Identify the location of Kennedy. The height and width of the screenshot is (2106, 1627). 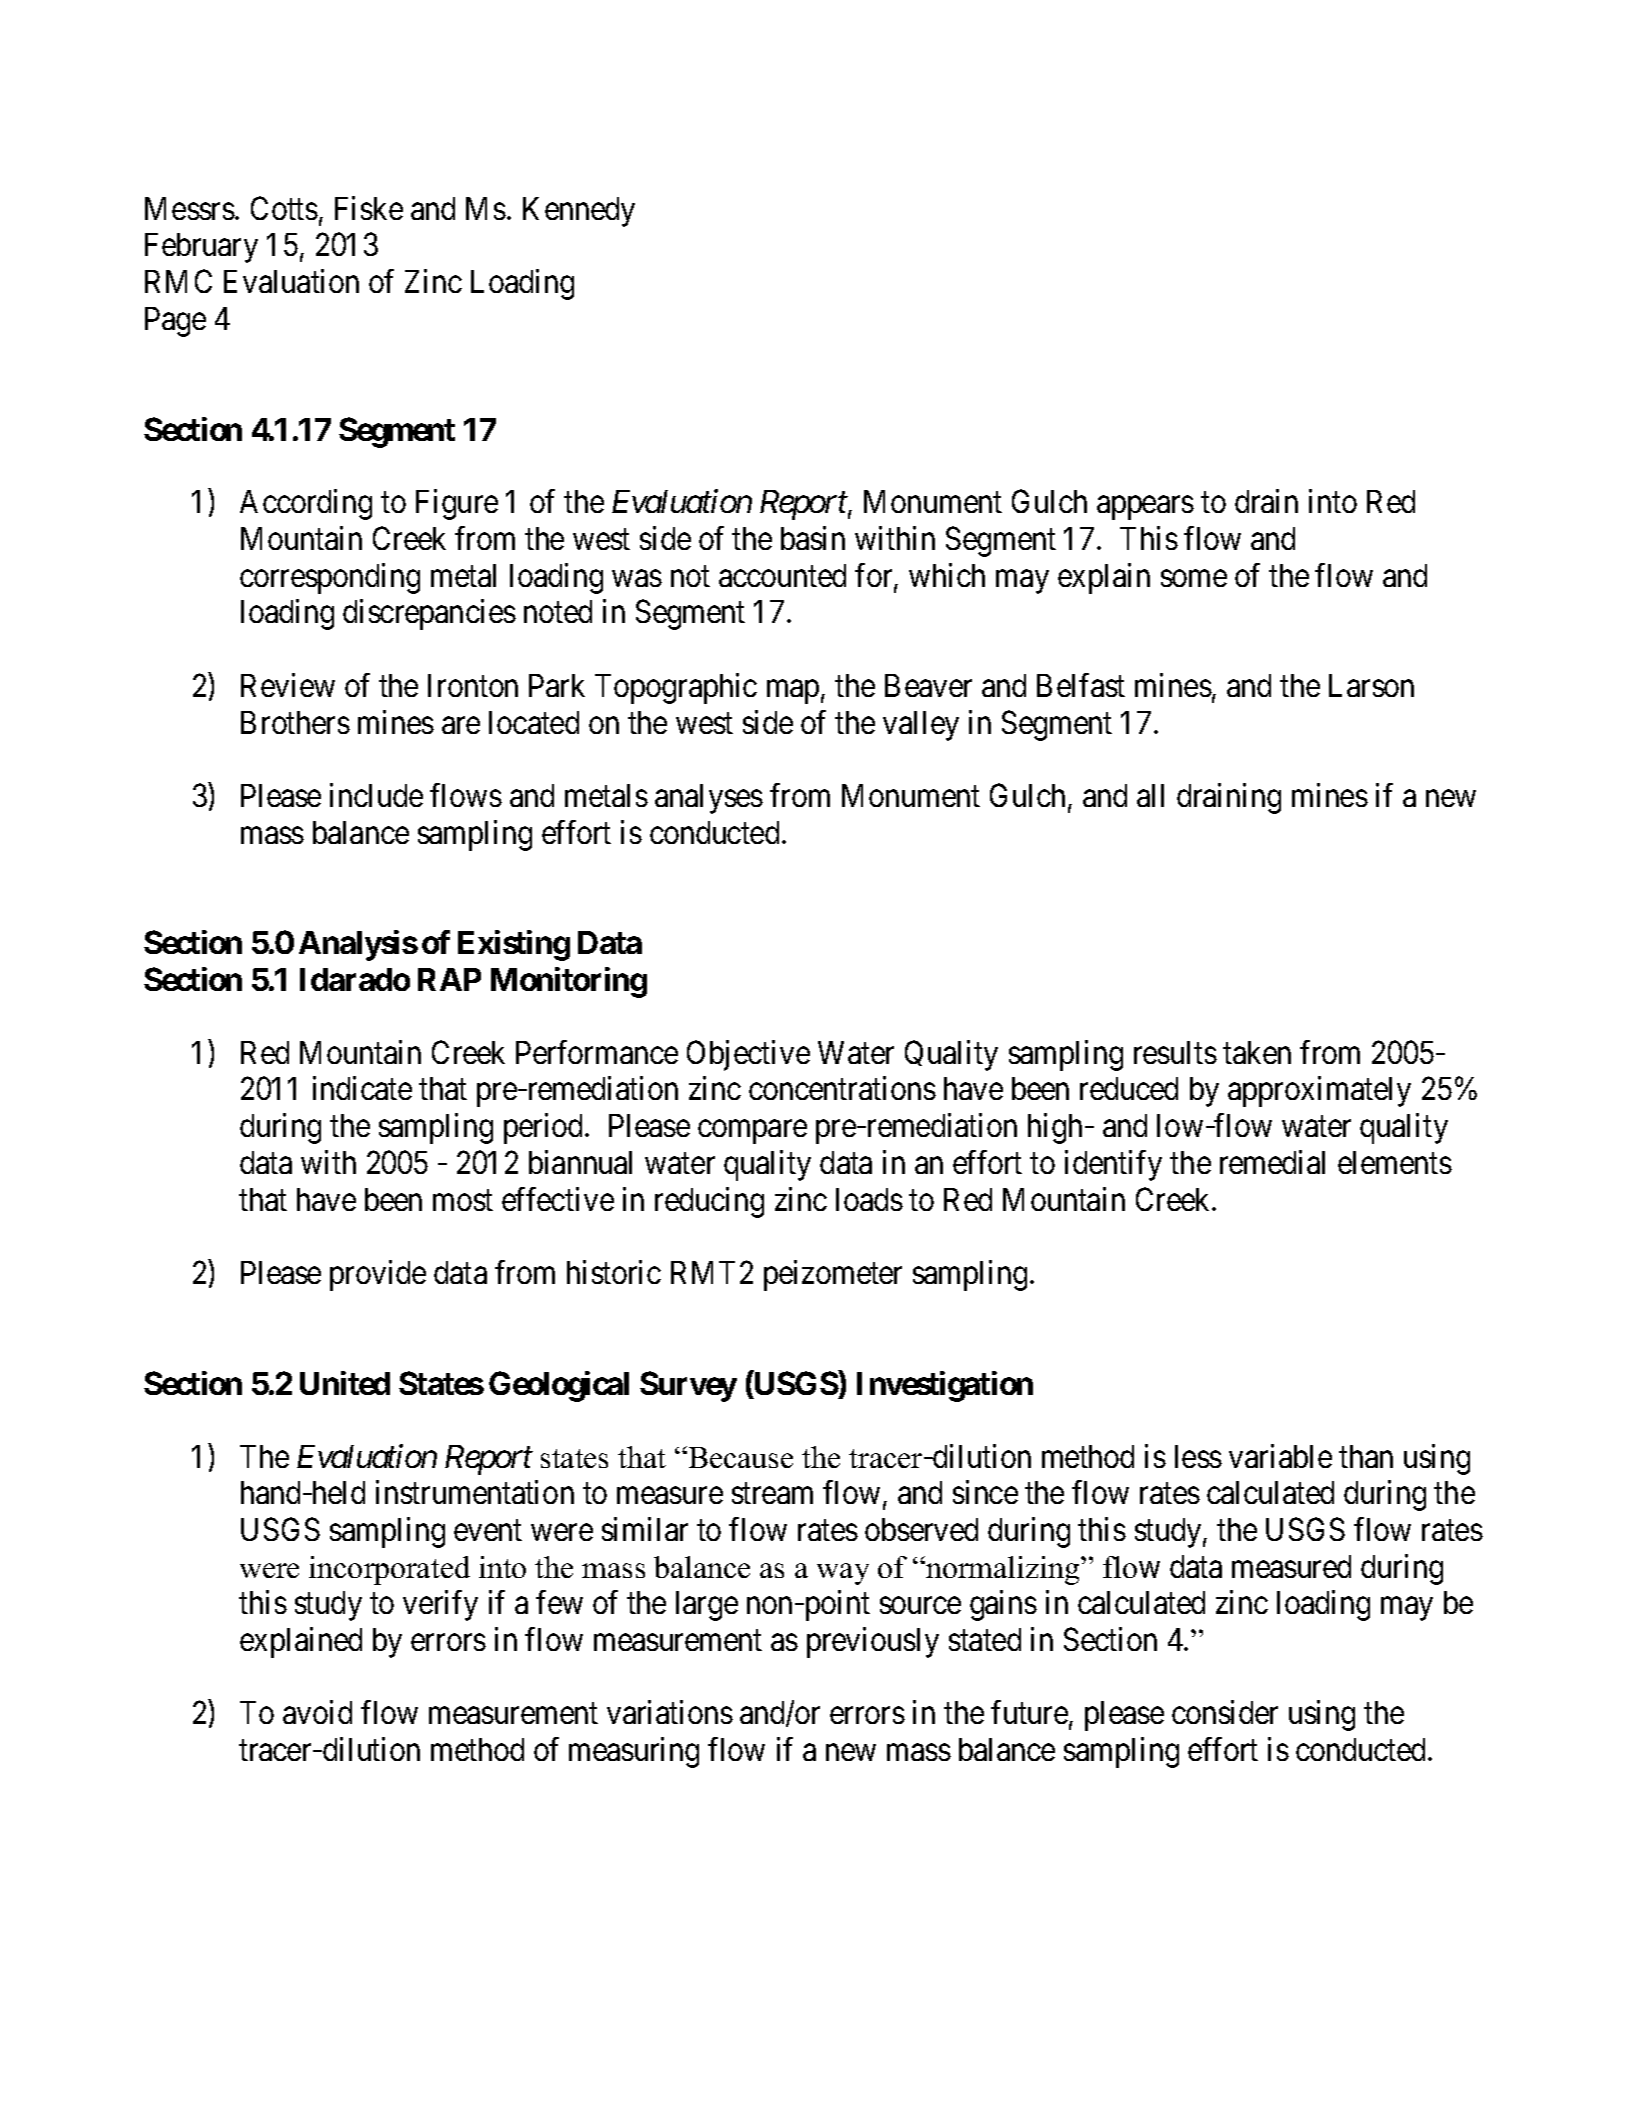
(579, 212).
